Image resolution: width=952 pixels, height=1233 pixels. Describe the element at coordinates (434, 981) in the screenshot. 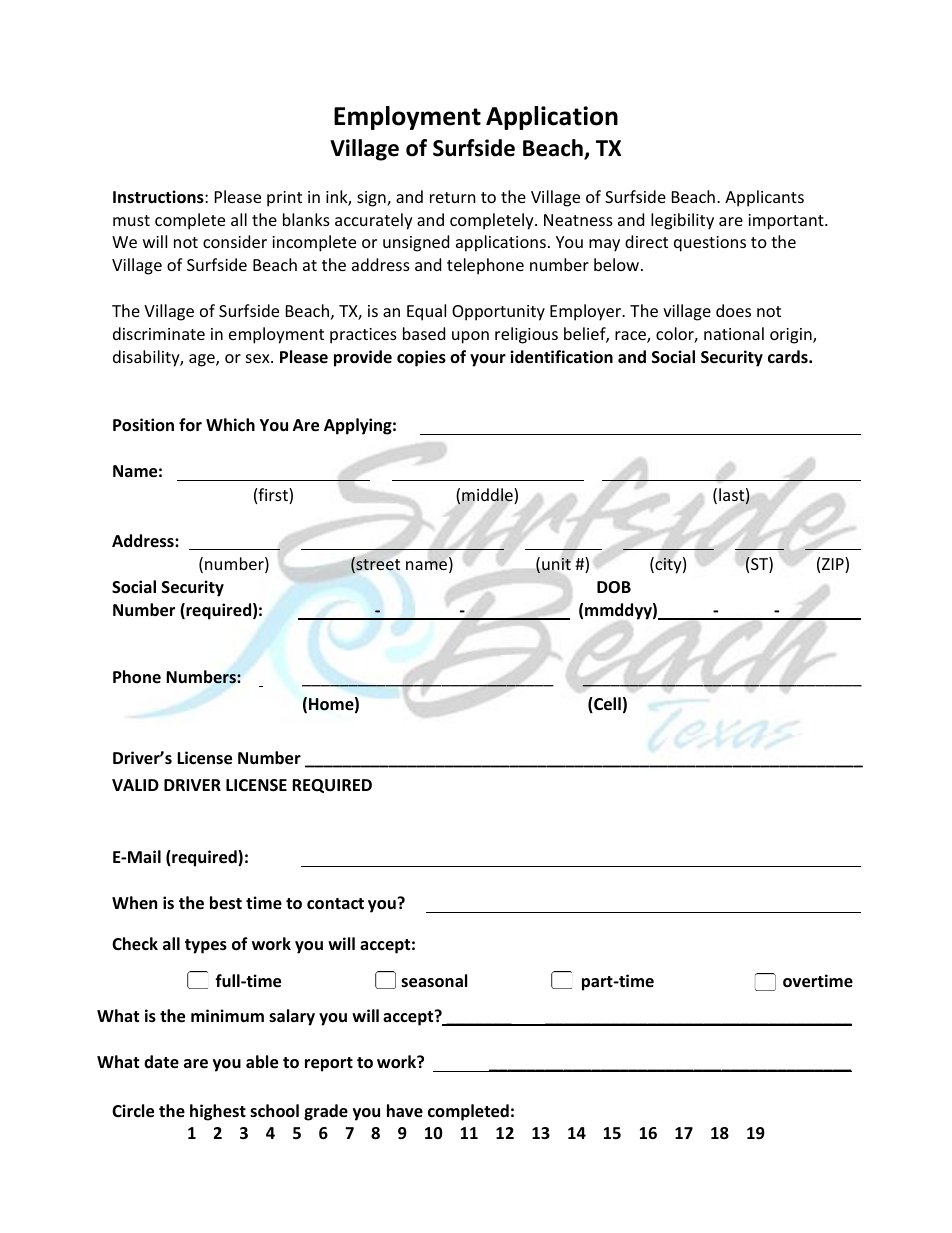

I see `seasonal` at that location.
